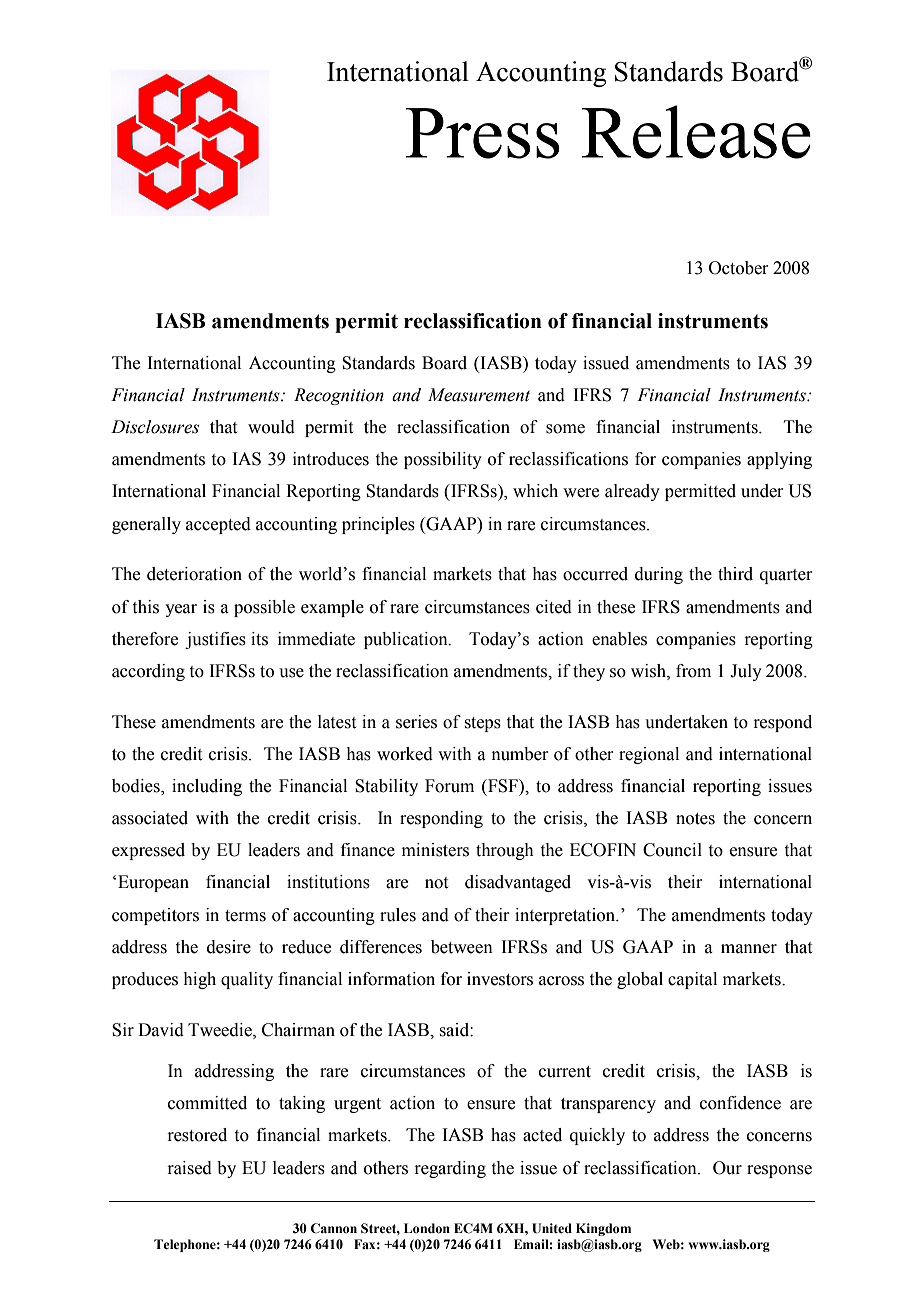  What do you see at coordinates (738, 268) in the image?
I see `October` at bounding box center [738, 268].
